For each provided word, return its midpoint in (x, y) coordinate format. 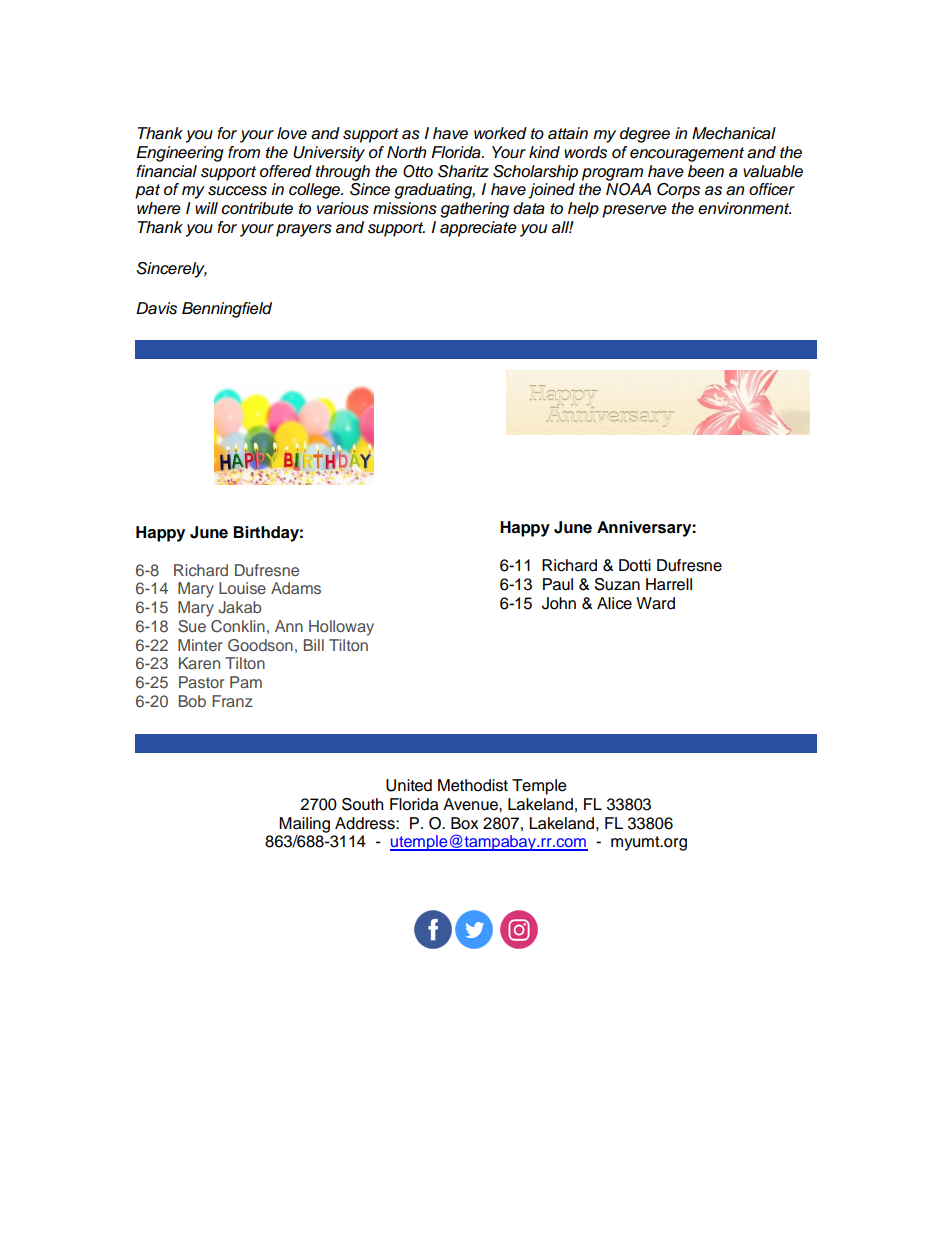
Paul (558, 584)
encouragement (687, 154)
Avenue (471, 804)
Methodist (473, 785)
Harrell (669, 584)
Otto (418, 171)
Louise (242, 588)
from (244, 152)
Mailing (304, 825)
